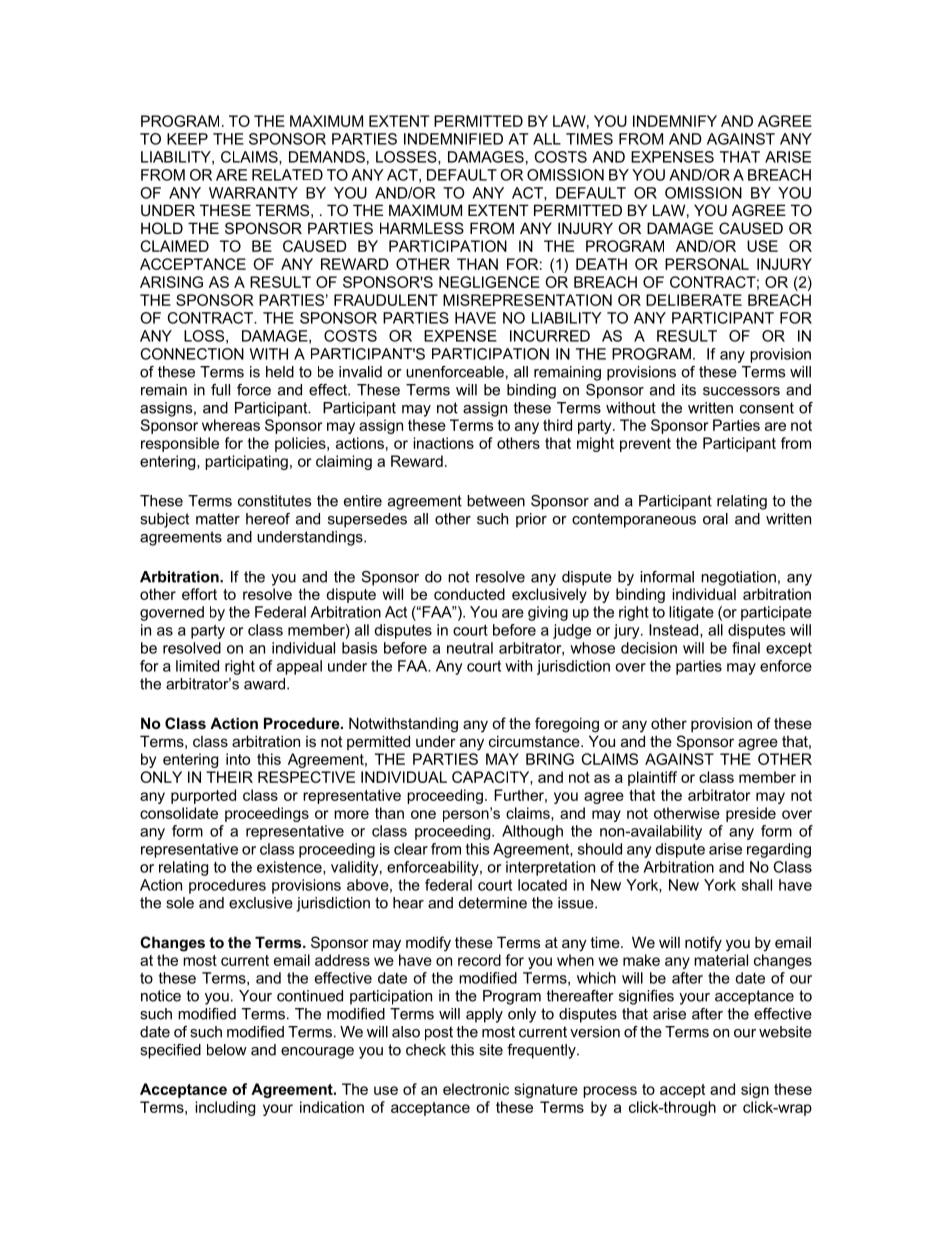  Describe the element at coordinates (227, 1050) in the page. I see `below` at that location.
